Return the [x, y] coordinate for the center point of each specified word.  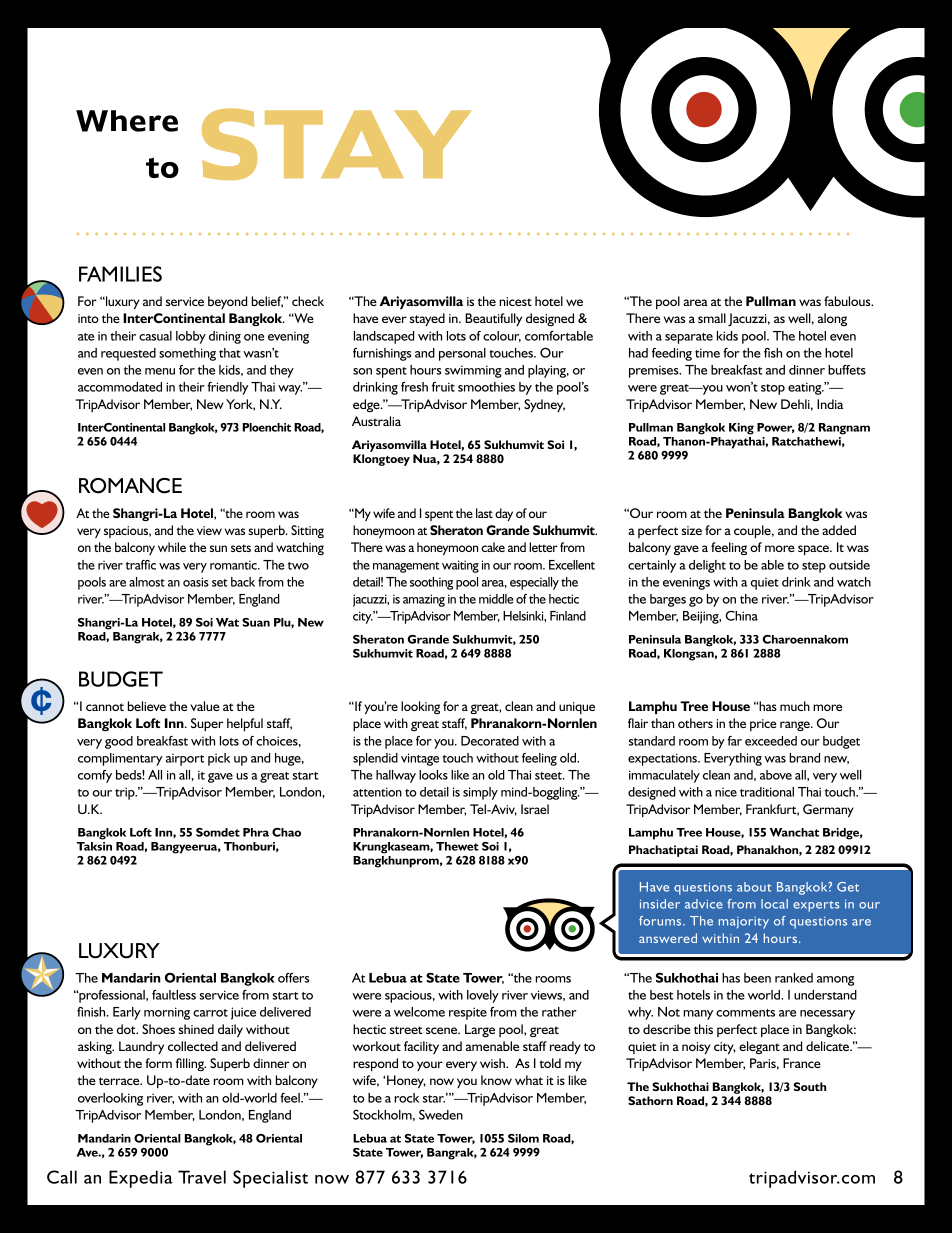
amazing [424, 600]
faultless [174, 995]
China [741, 615]
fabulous [848, 301]
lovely [483, 996]
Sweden [441, 1114]
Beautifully [493, 319]
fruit [443, 387]
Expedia [141, 1179]
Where [127, 121]
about [754, 887]
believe [147, 706]
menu [160, 371]
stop [773, 389]
